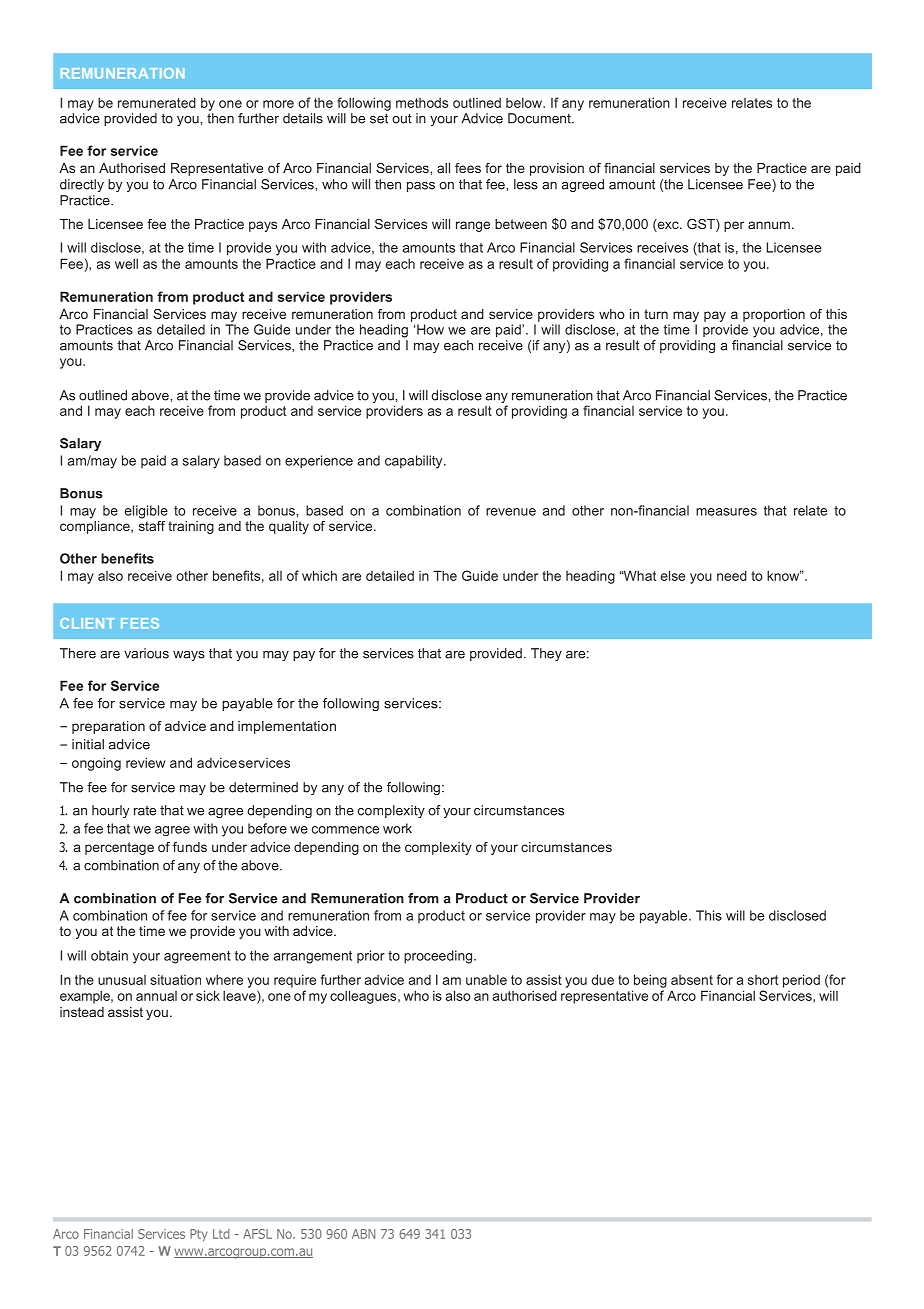  What do you see at coordinates (726, 512) in the screenshot?
I see `measures` at bounding box center [726, 512].
